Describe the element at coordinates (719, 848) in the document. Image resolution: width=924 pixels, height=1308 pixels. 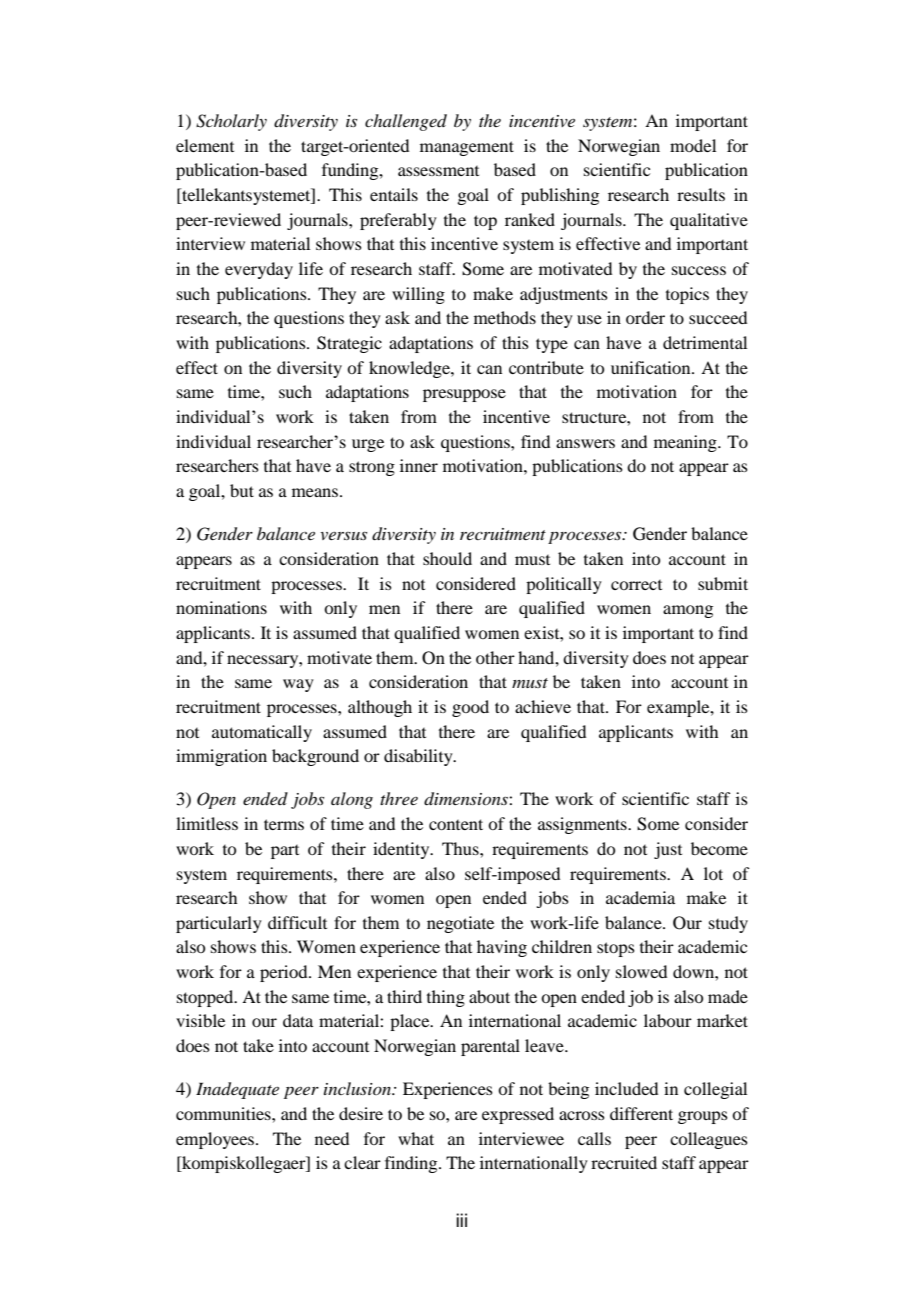
I see `become` at that location.
